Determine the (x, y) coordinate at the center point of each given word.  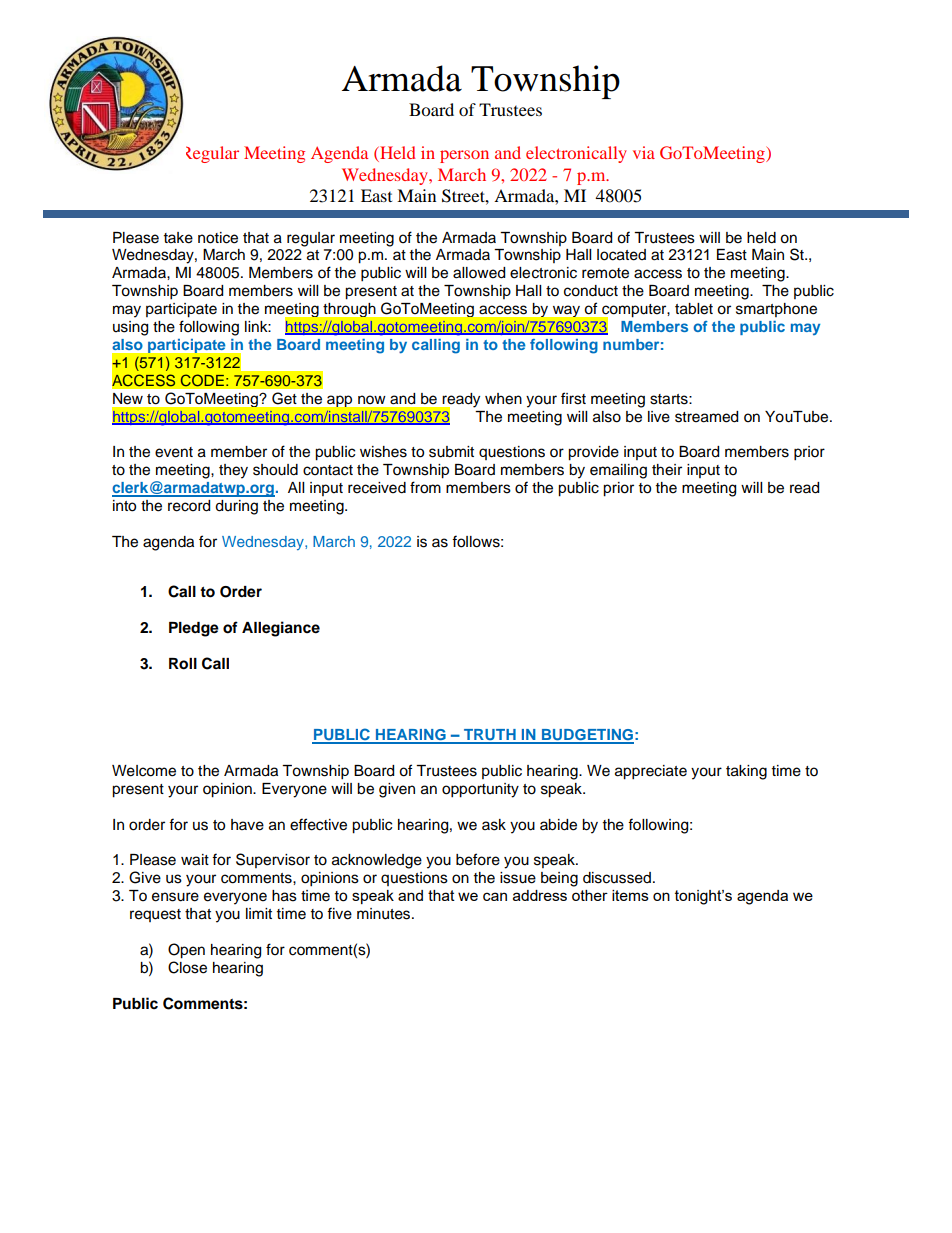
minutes (385, 914)
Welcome (144, 771)
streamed (706, 417)
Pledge (194, 629)
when (503, 399)
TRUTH (490, 736)
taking (746, 772)
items (630, 895)
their (667, 470)
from (425, 487)
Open (186, 951)
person (464, 156)
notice (218, 238)
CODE (202, 380)
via (644, 152)
